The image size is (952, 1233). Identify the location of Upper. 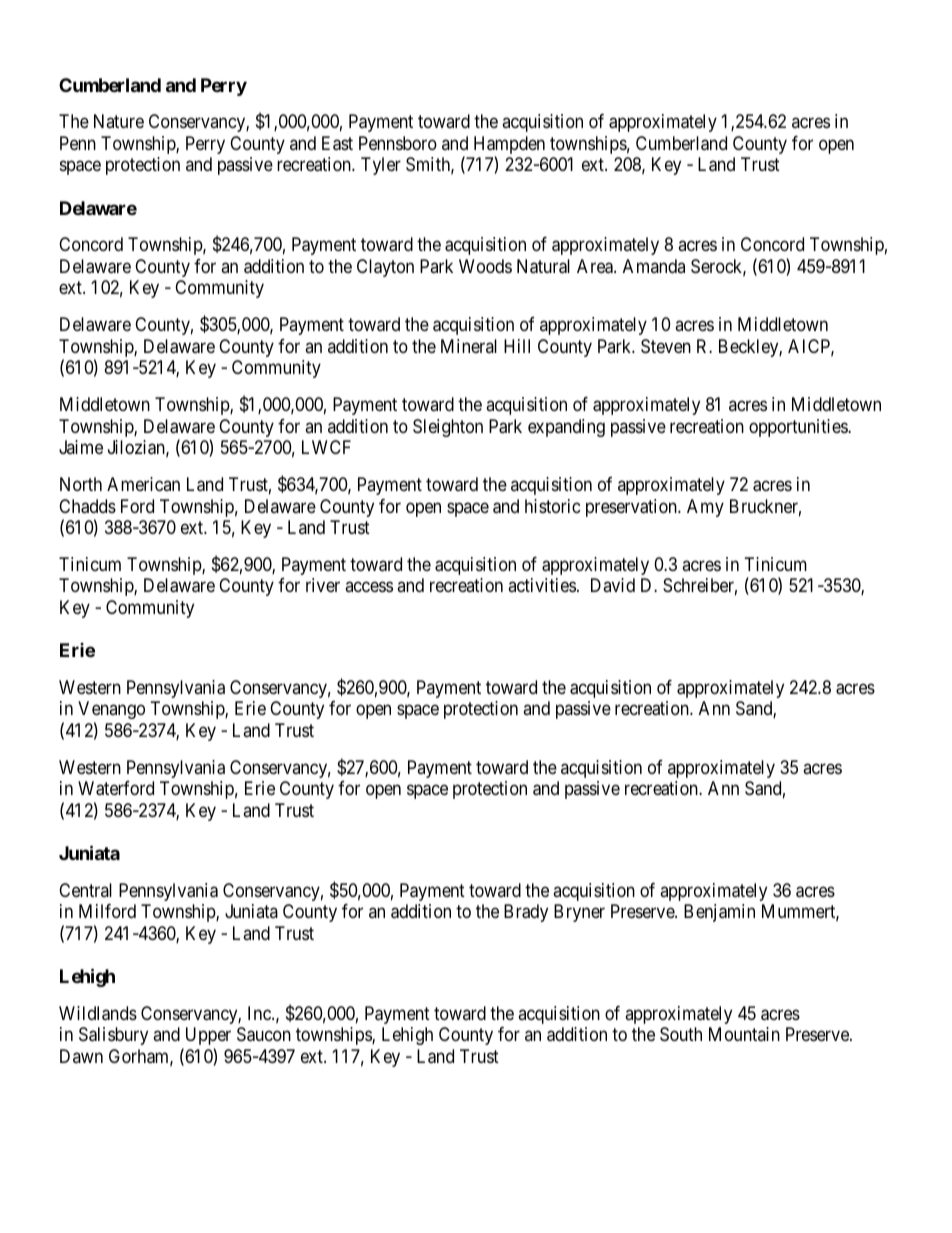
(208, 1036).
